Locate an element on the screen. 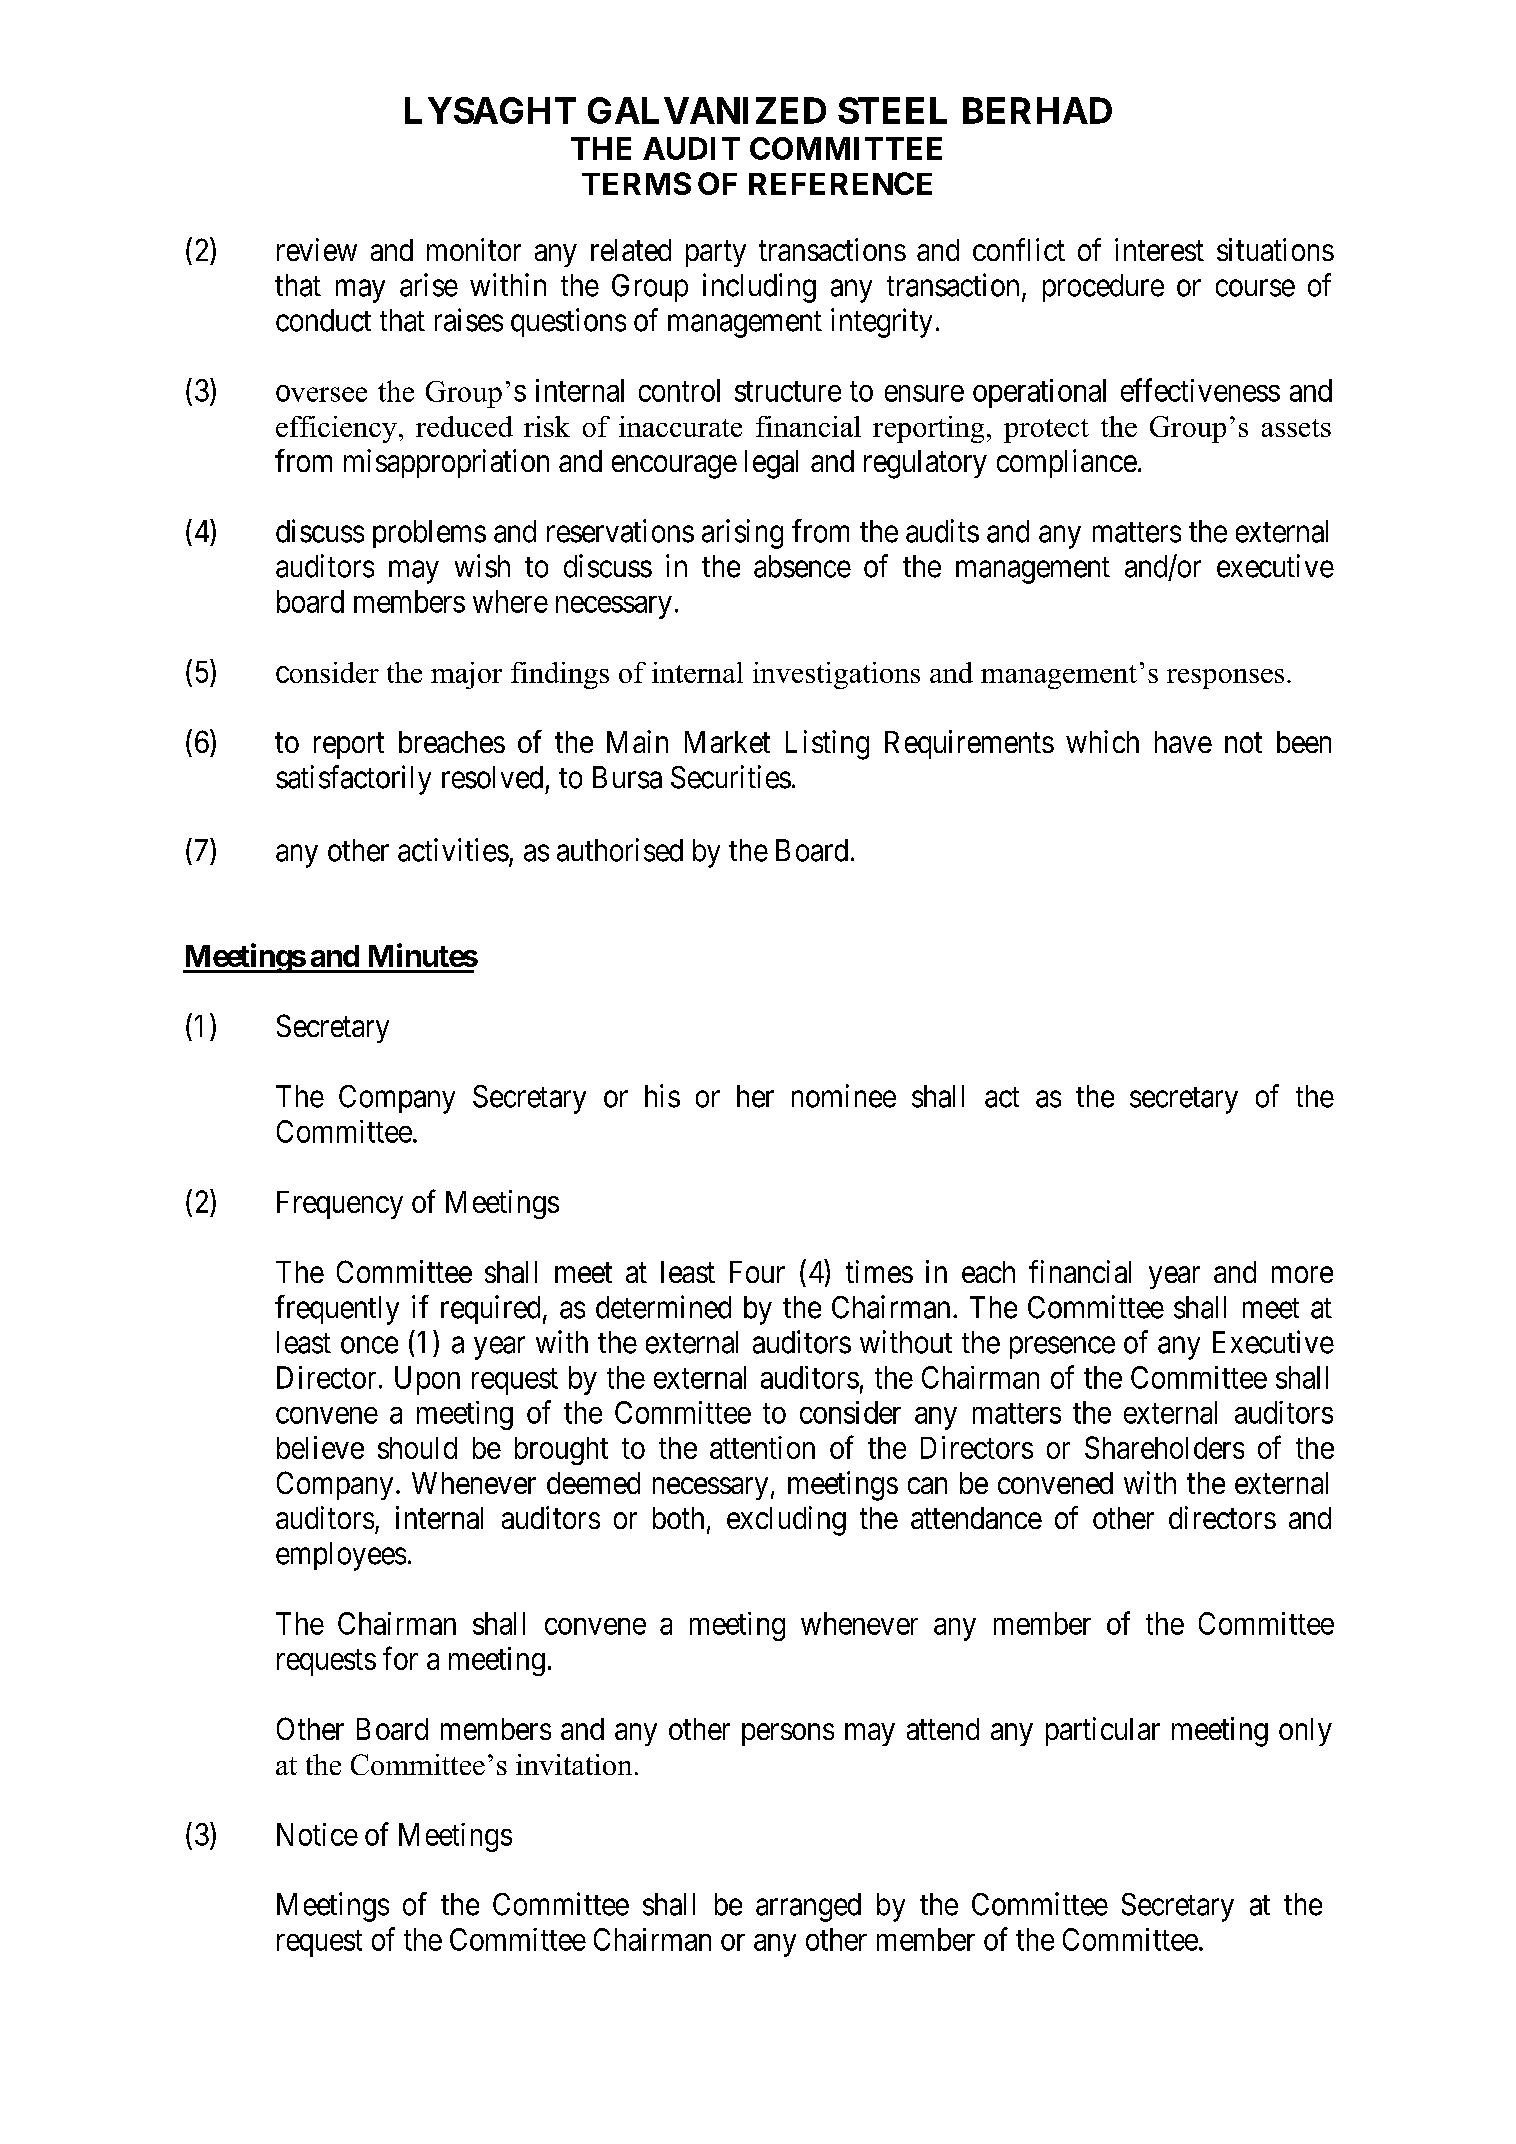 This screenshot has height=2144, width=1516. REFERENCE is located at coordinates (840, 183).
